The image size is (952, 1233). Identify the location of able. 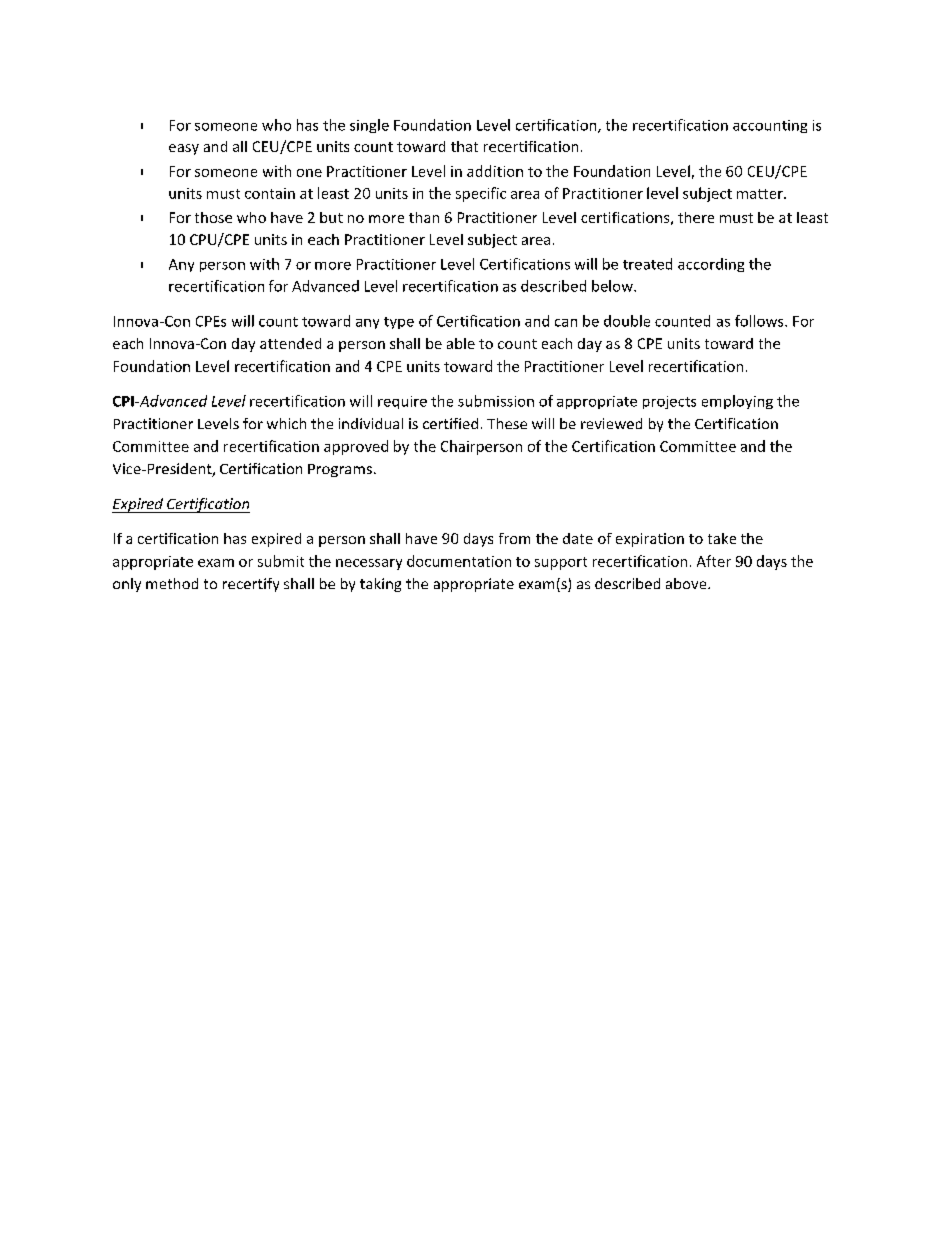
(461, 343).
